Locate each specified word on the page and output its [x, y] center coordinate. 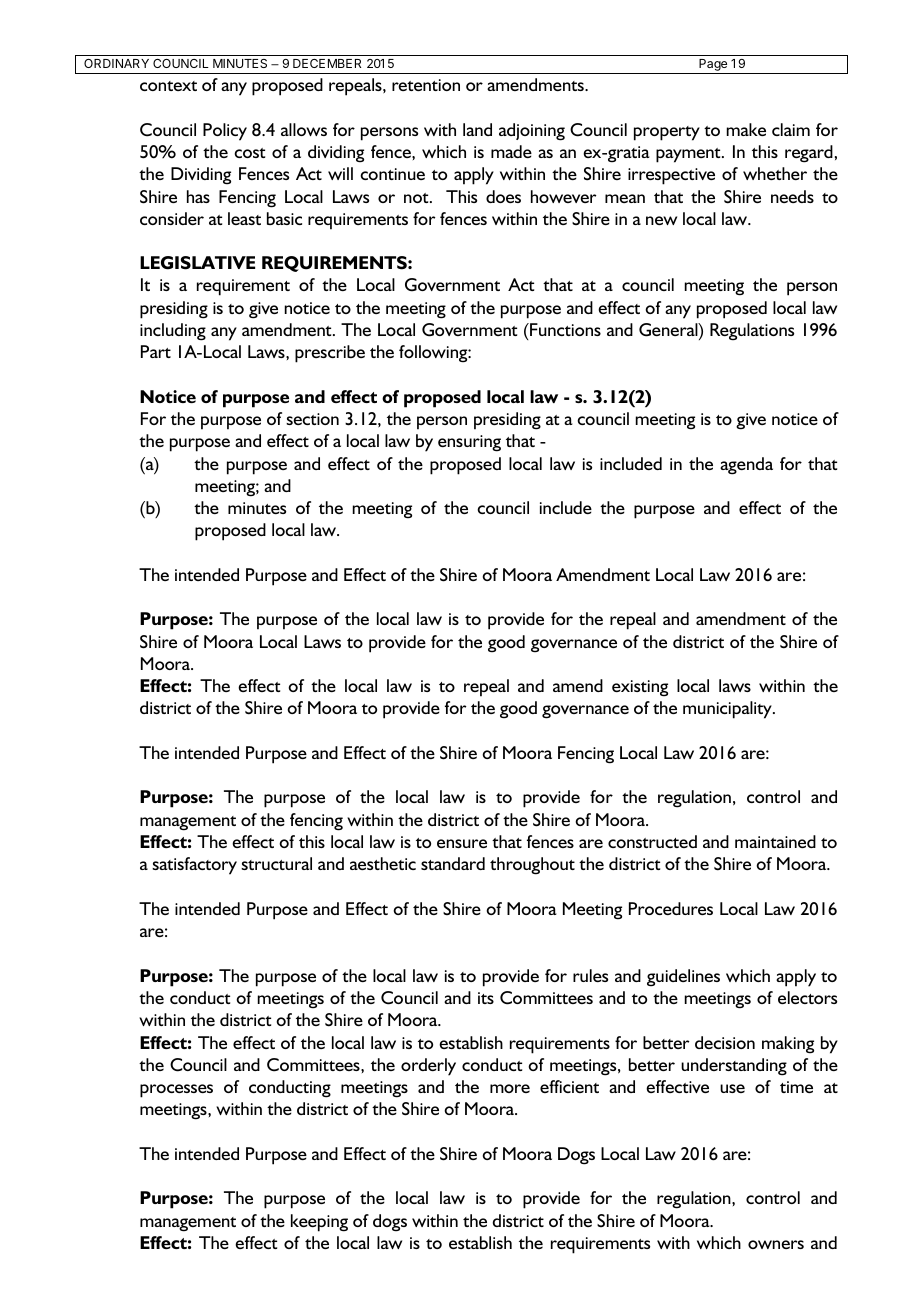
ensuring [469, 443]
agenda [746, 466]
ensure [462, 843]
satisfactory [194, 866]
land [477, 129]
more [510, 1088]
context [168, 86]
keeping [319, 1223]
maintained [775, 841]
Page [713, 66]
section [312, 419]
